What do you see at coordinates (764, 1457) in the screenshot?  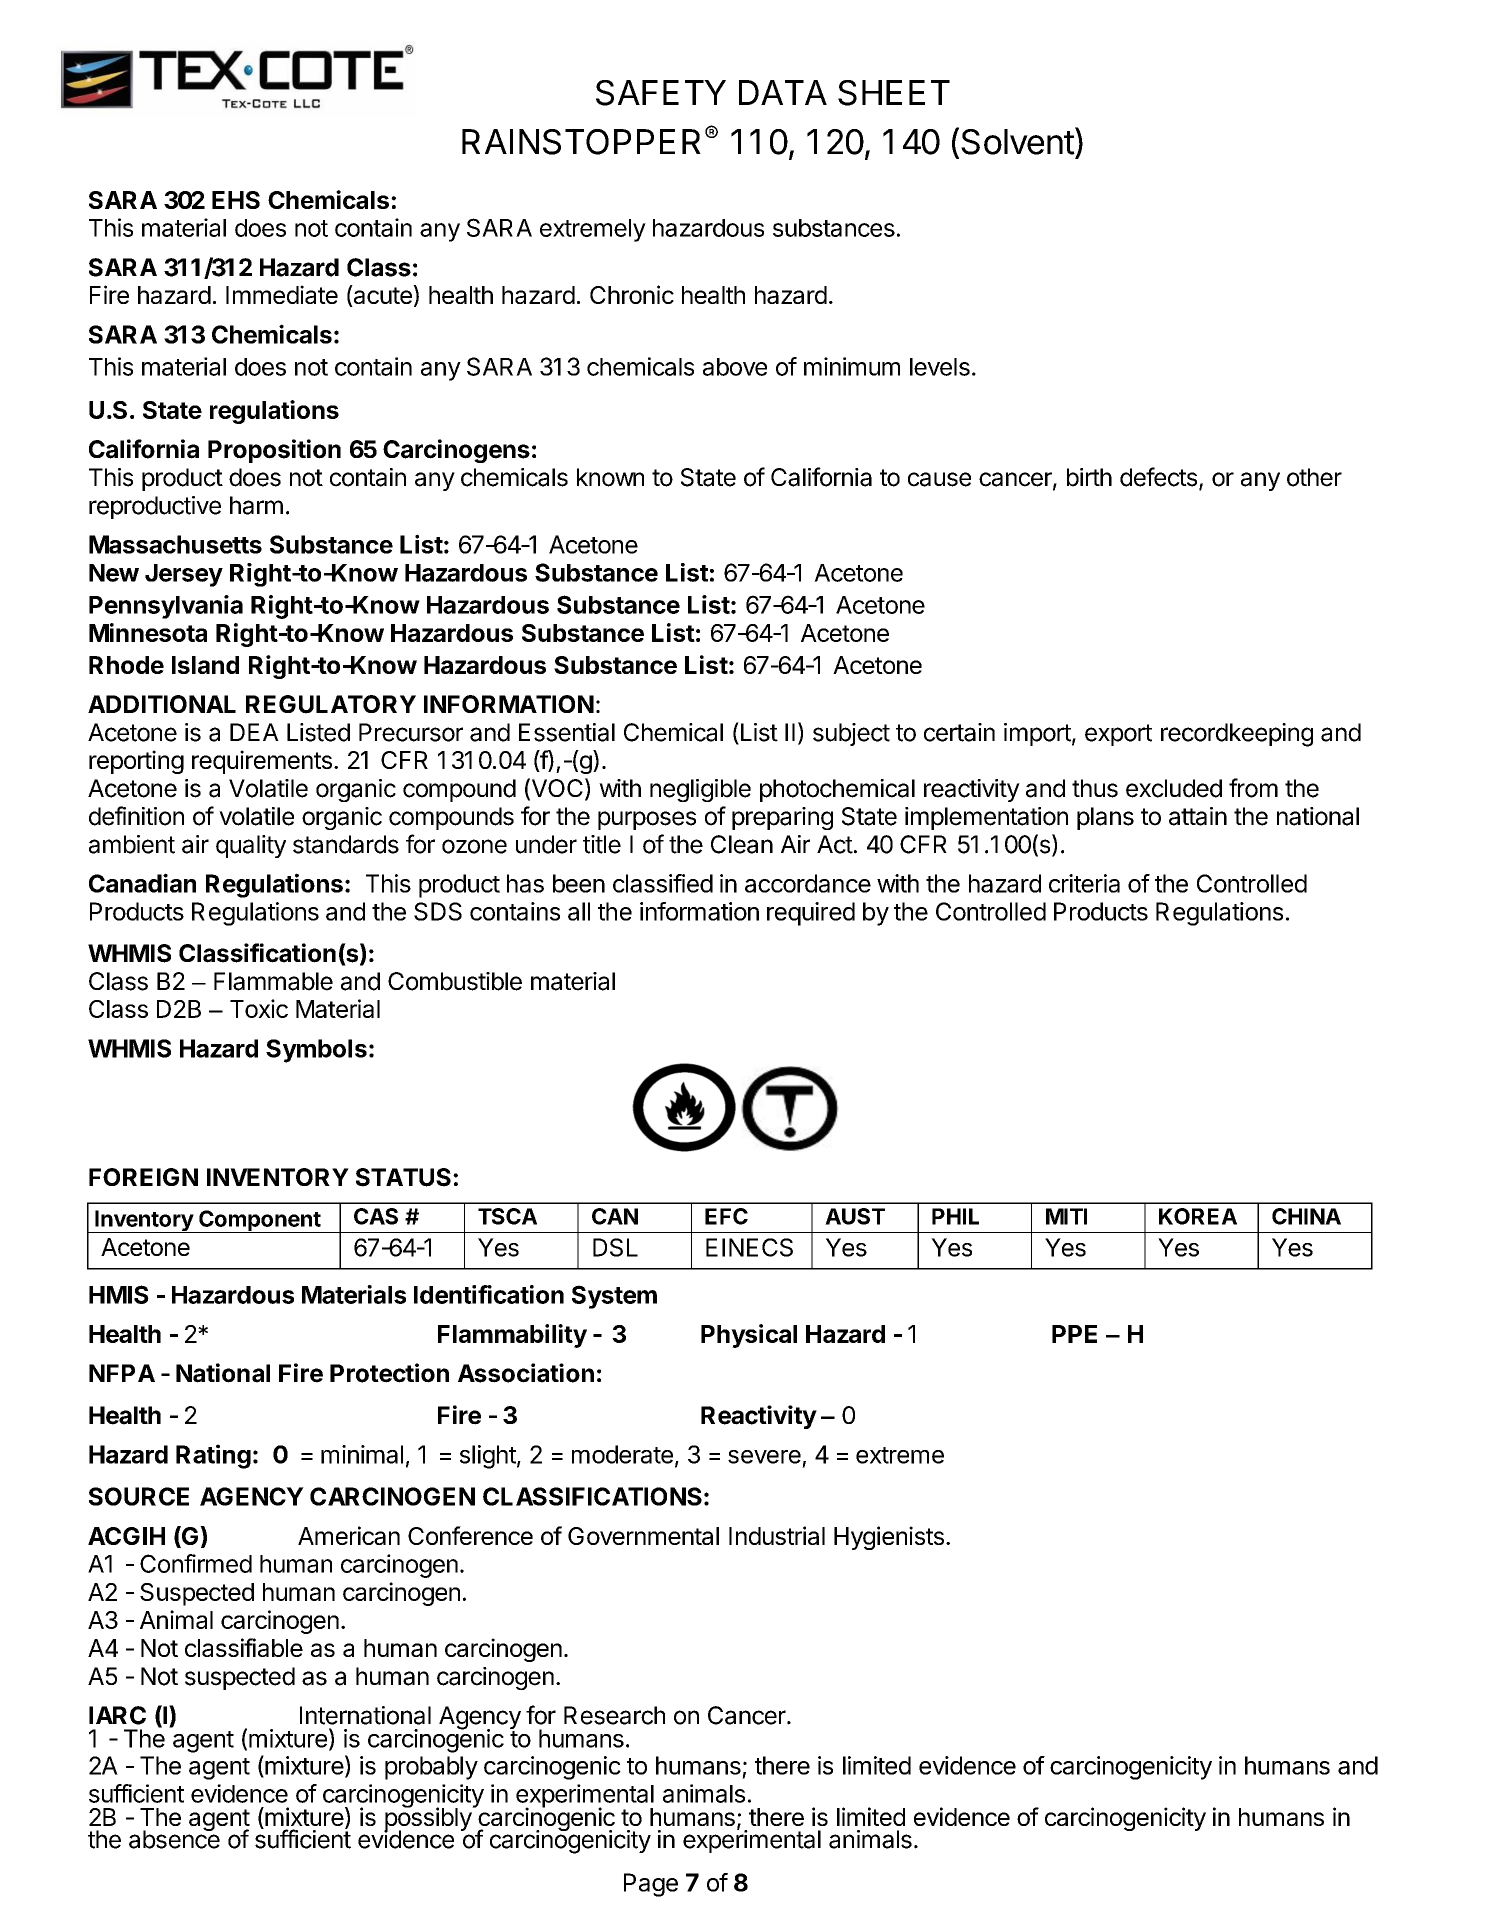 I see `severe` at bounding box center [764, 1457].
